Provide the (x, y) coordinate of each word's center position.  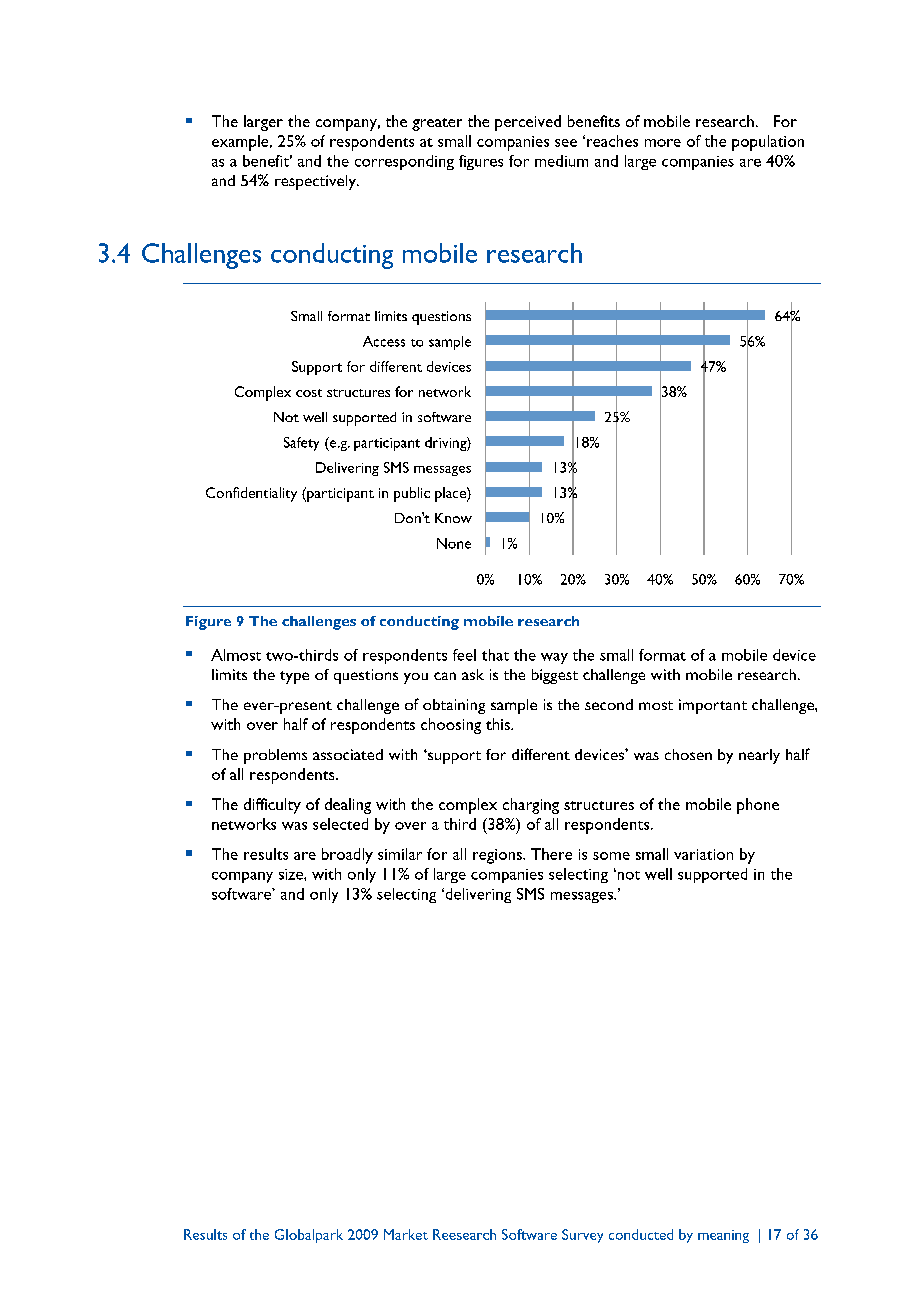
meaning (723, 1236)
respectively (316, 182)
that (495, 655)
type (294, 677)
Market (406, 1234)
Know (453, 518)
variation (703, 854)
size (292, 874)
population (768, 143)
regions (498, 856)
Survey (582, 1236)
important (713, 706)
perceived (528, 123)
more (663, 143)
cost (309, 393)
